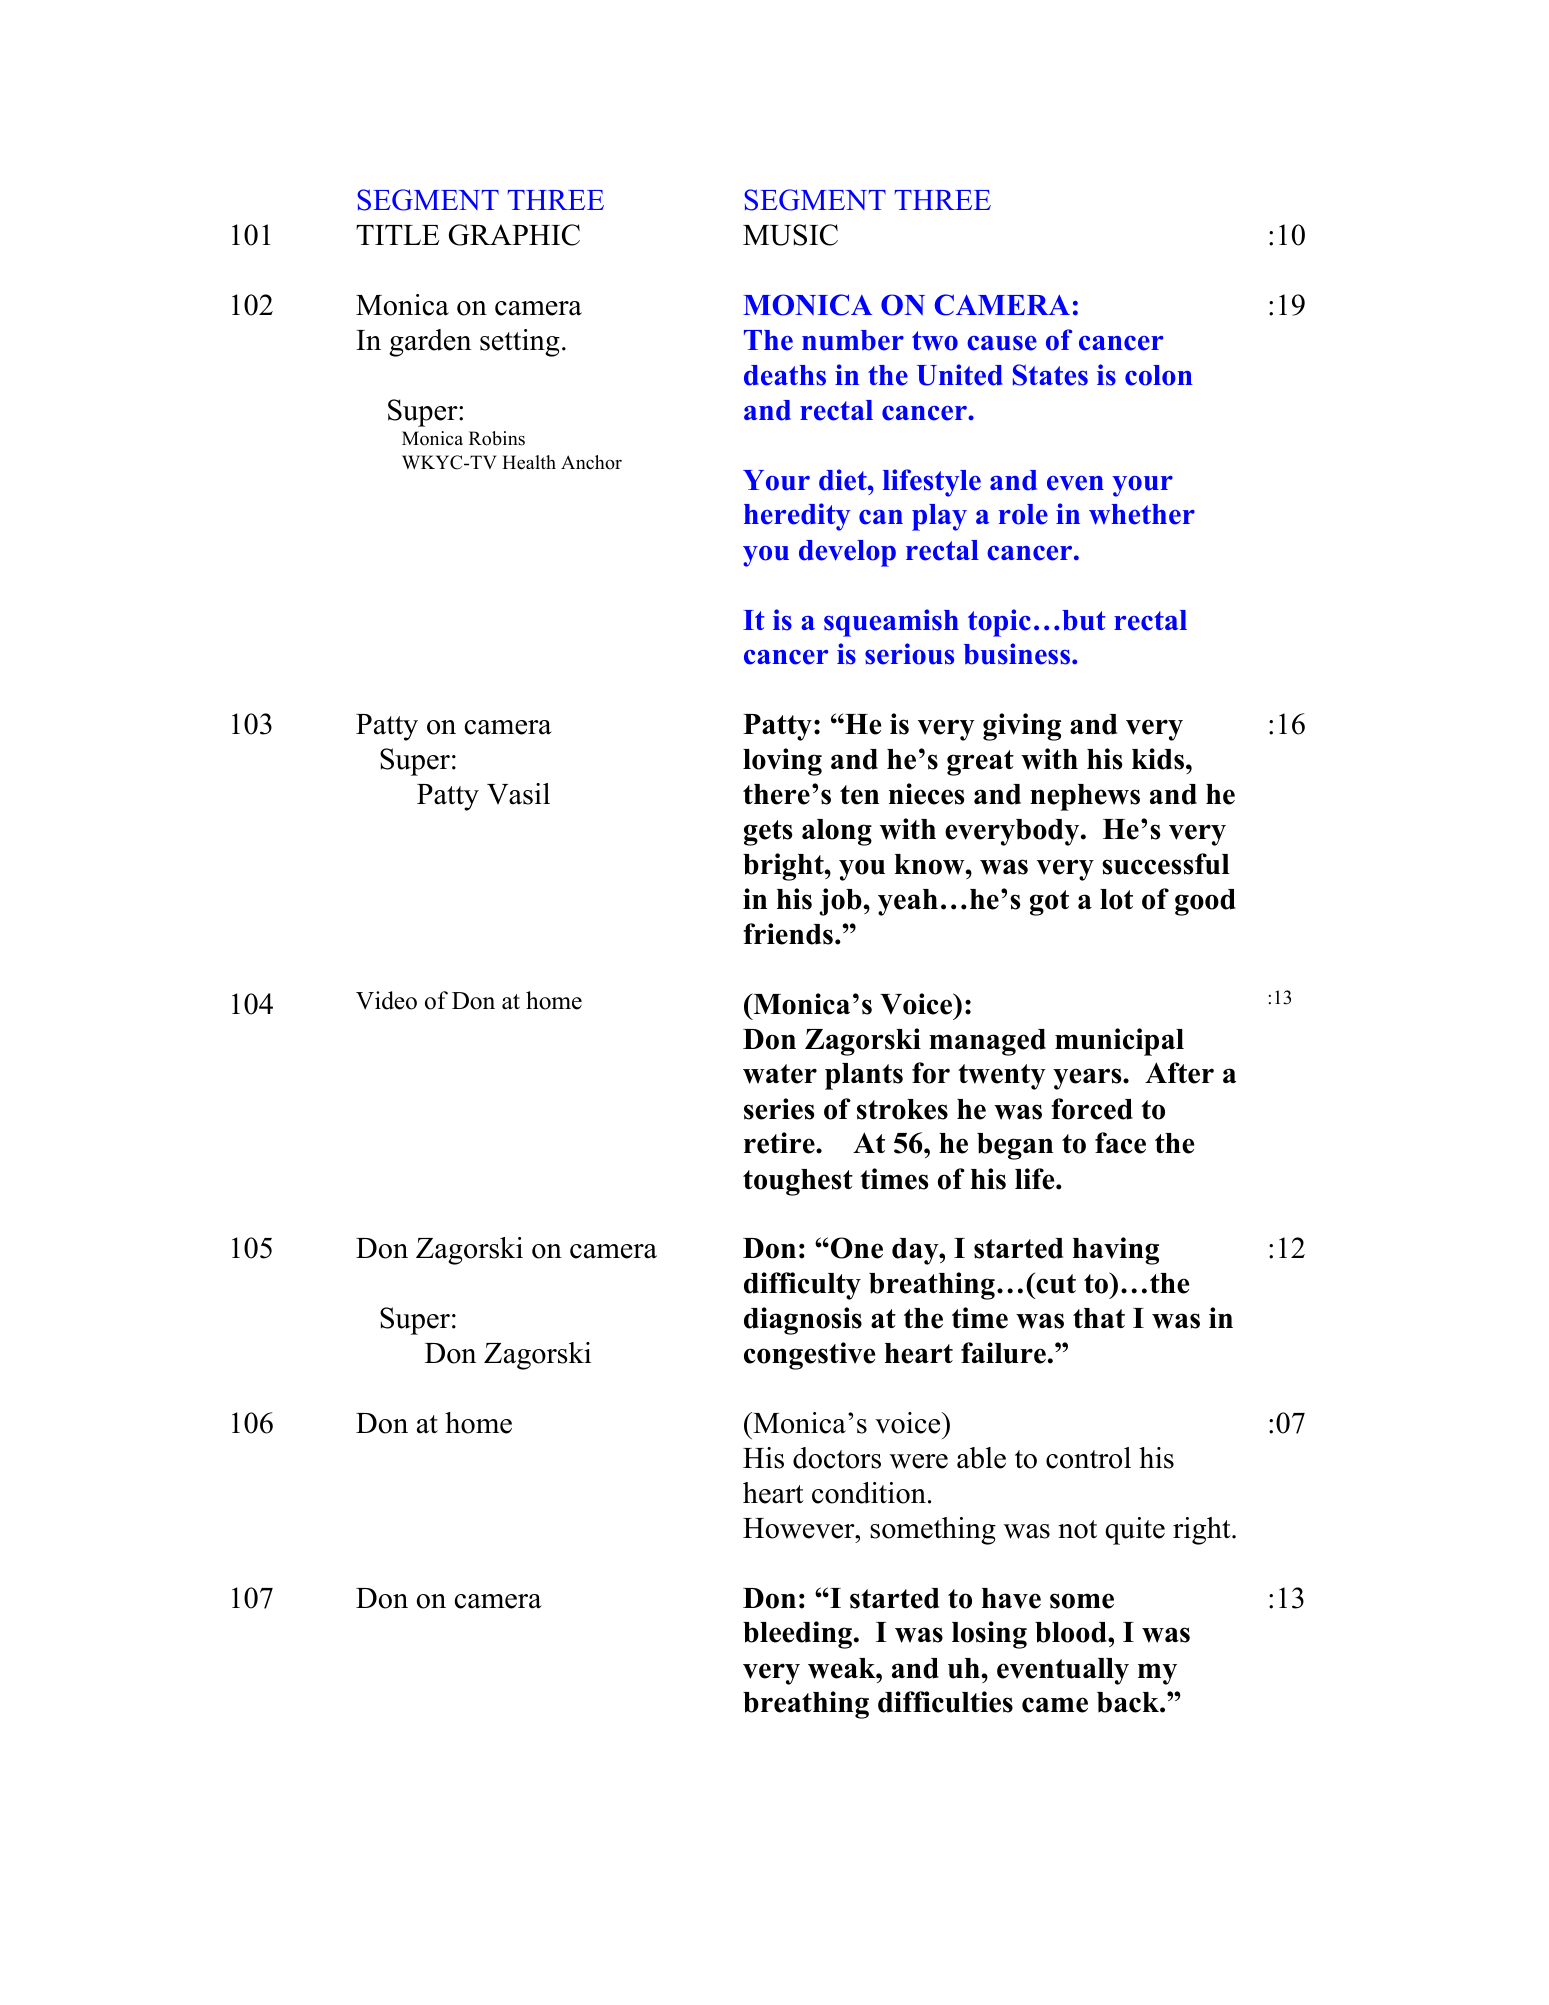 The height and width of the image is (2005, 1549). I want to click on friends, so click(788, 934).
